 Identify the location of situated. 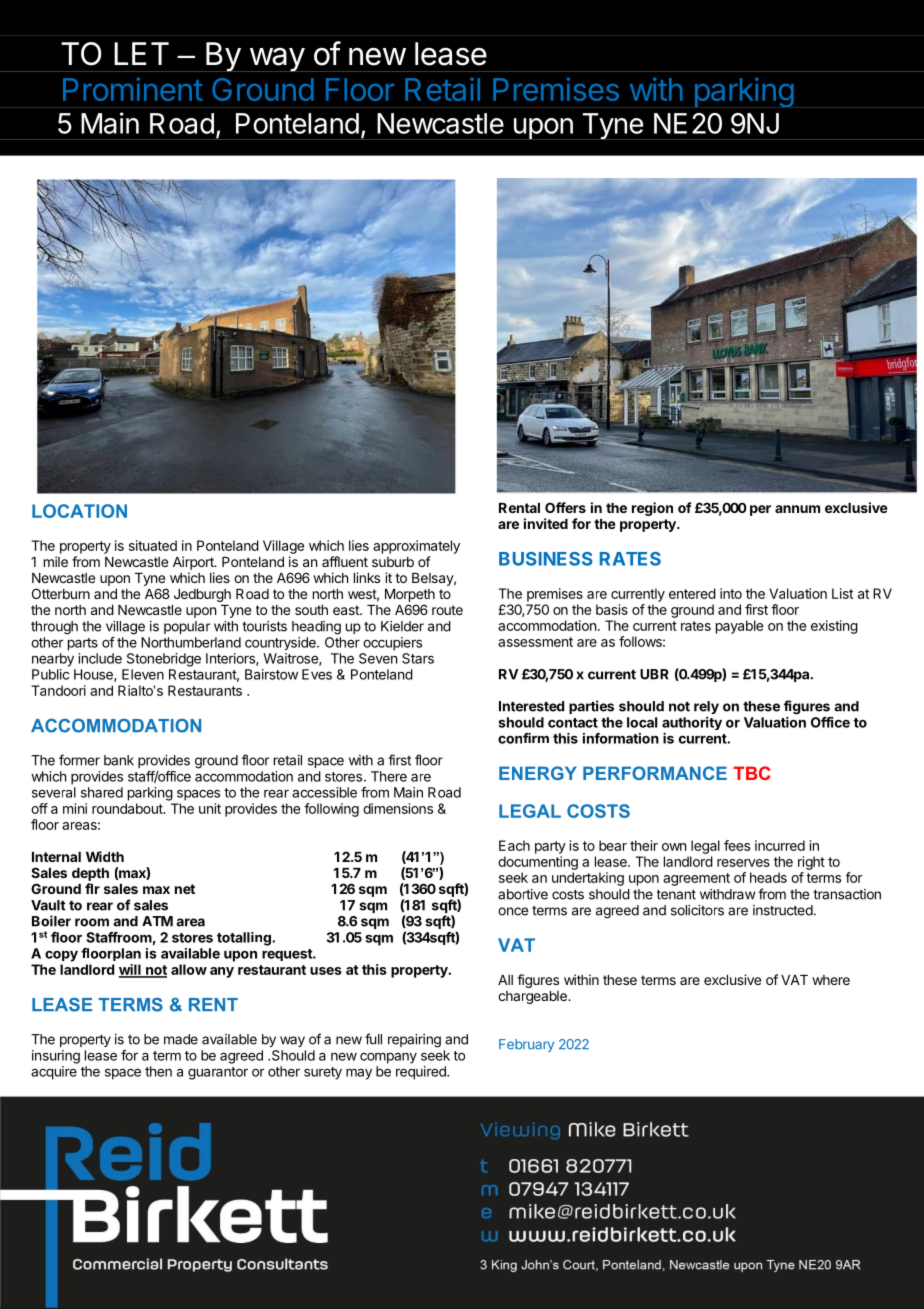
(153, 545).
